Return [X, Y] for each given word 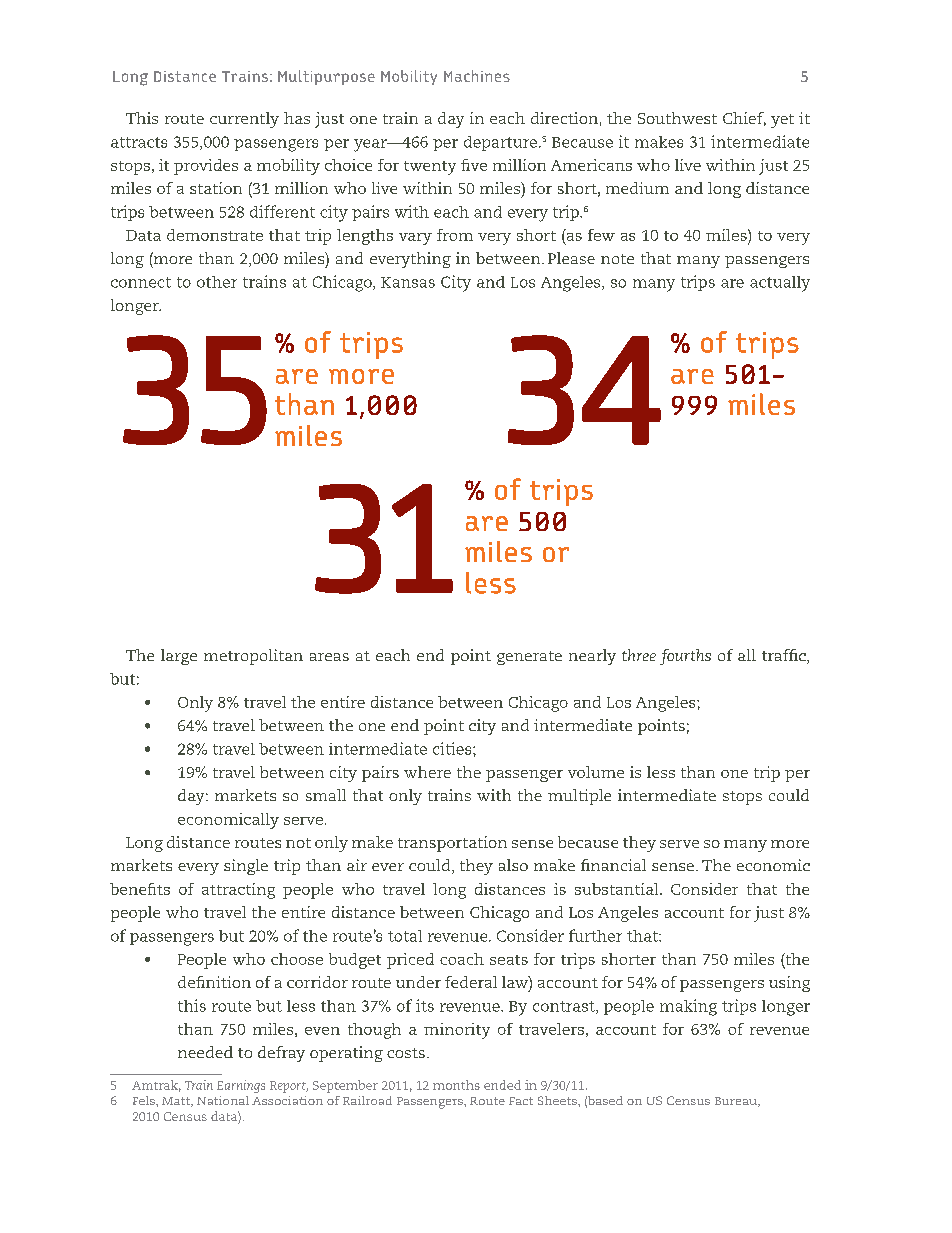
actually [780, 284]
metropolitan [253, 657]
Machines [477, 76]
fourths [685, 657]
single [246, 867]
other [217, 282]
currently [244, 120]
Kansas [408, 282]
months [456, 1085]
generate [529, 658]
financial [613, 865]
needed [205, 1052]
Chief [744, 119]
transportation [452, 844]
